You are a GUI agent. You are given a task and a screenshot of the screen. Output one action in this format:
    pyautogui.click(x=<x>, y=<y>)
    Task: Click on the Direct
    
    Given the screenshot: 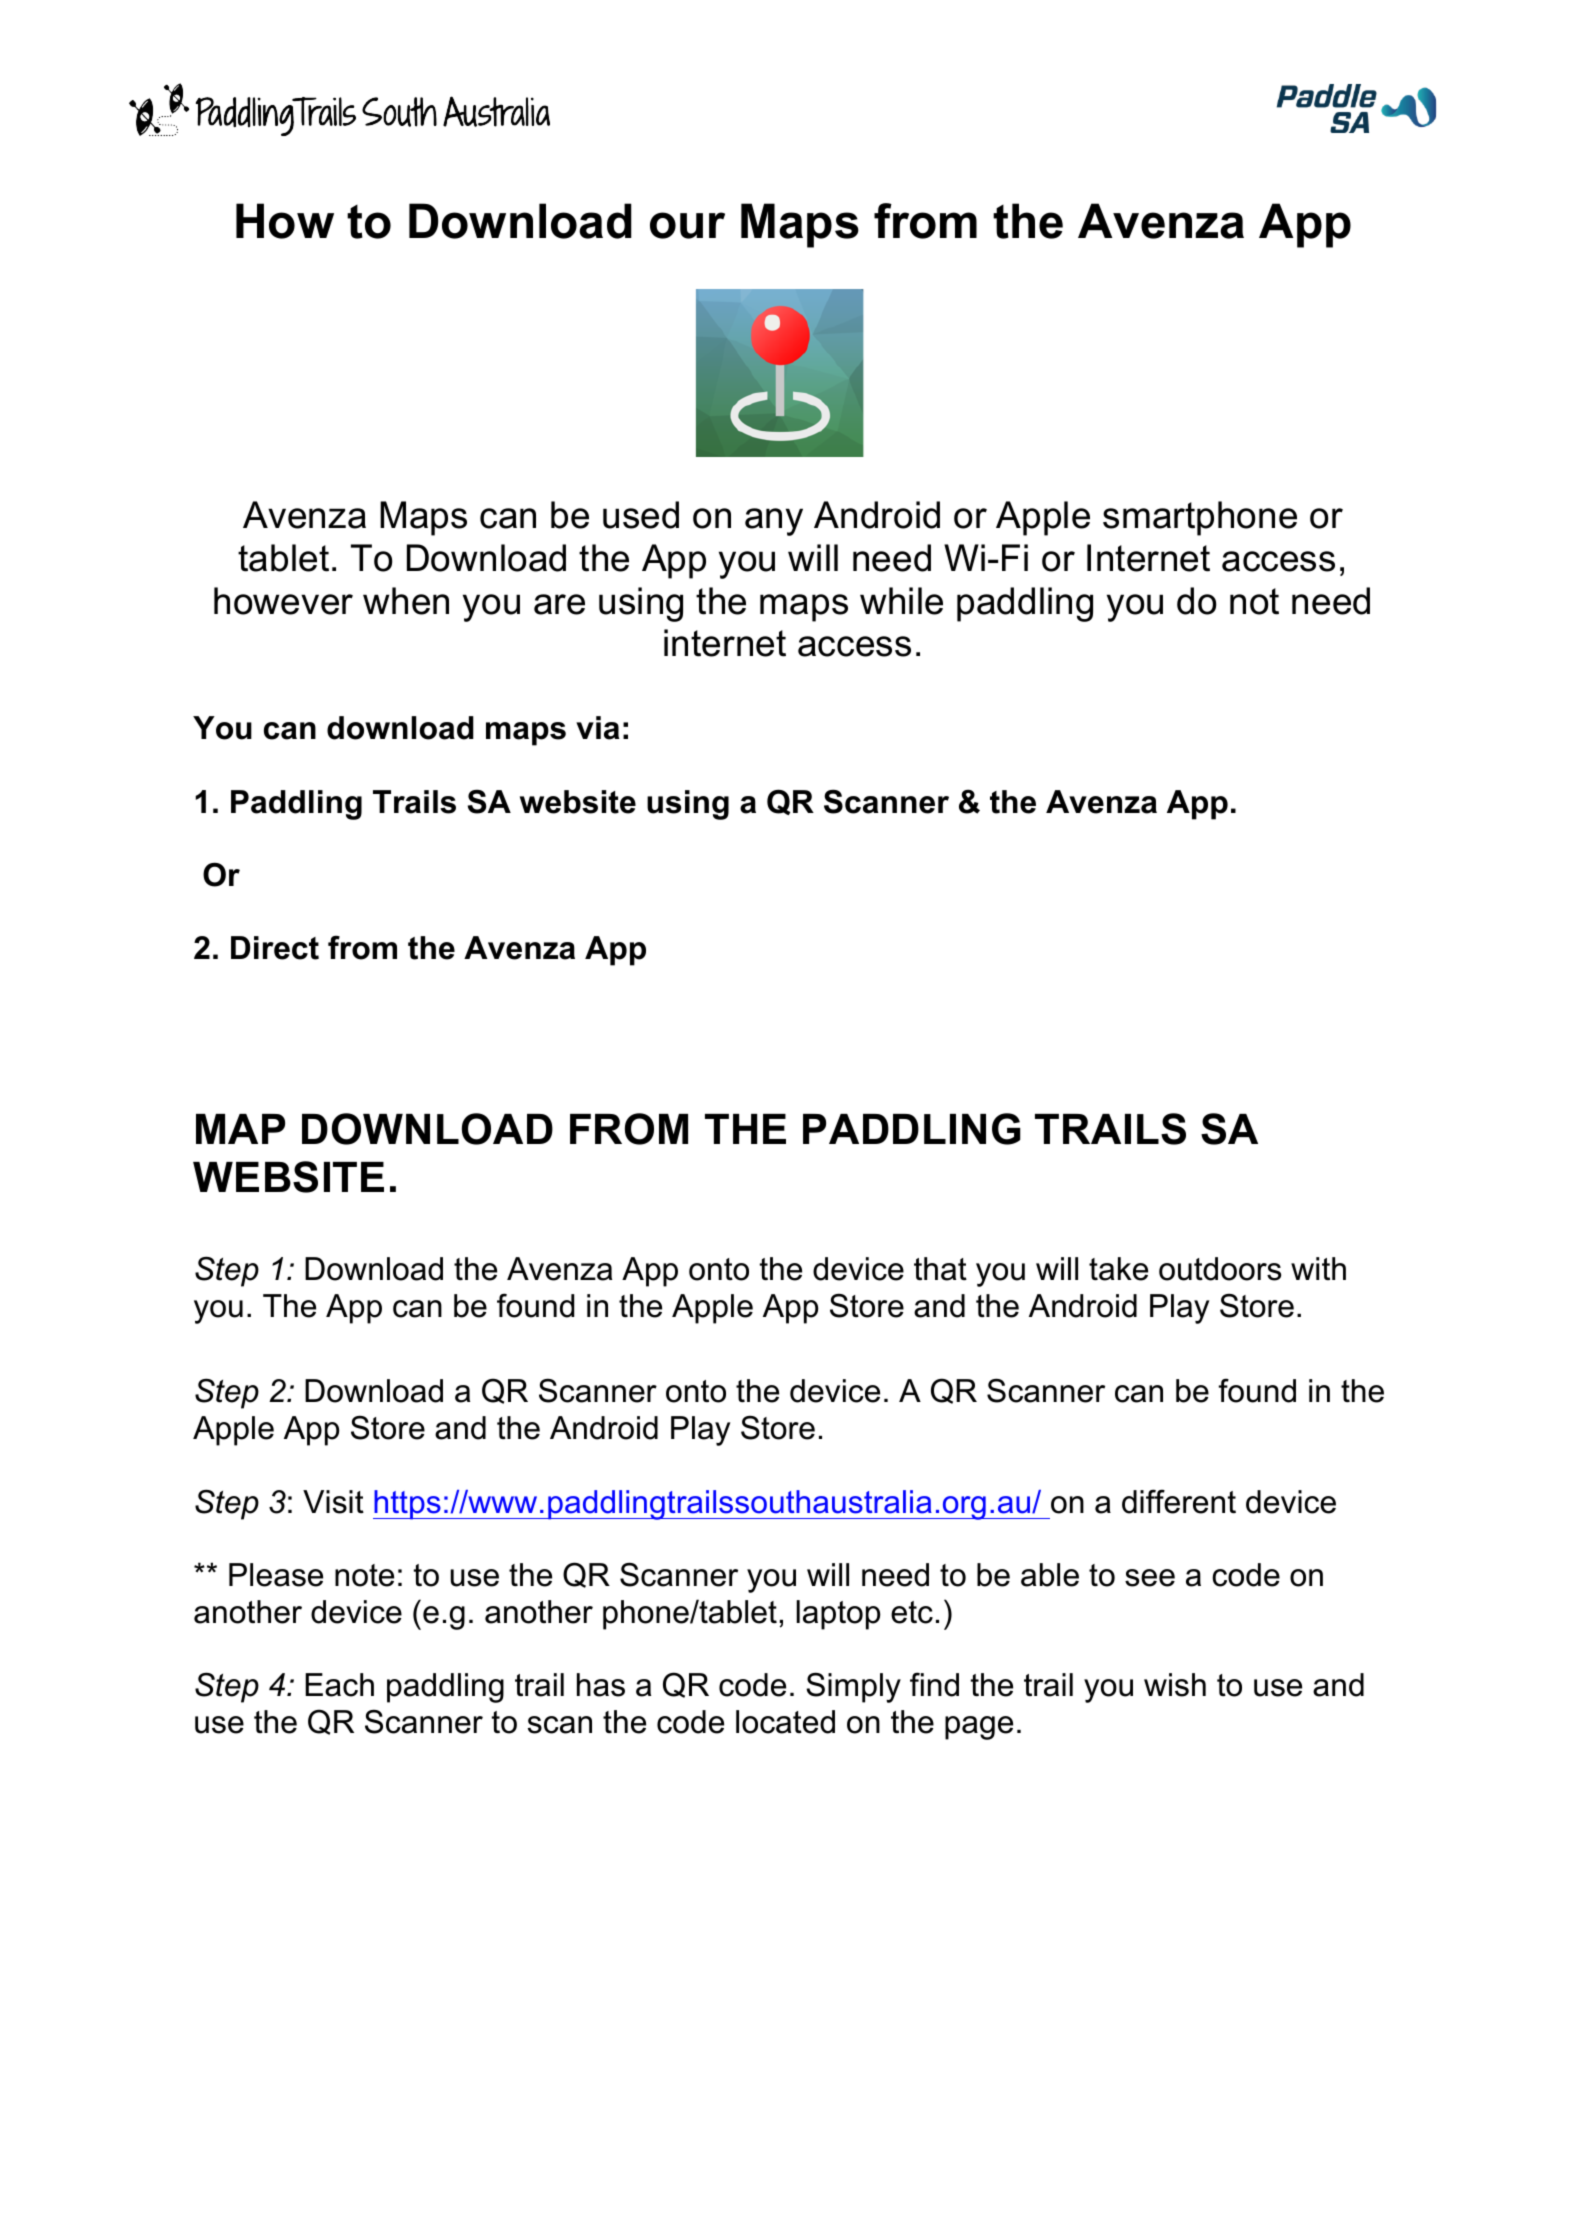 What is the action you would take?
    pyautogui.click(x=275, y=948)
